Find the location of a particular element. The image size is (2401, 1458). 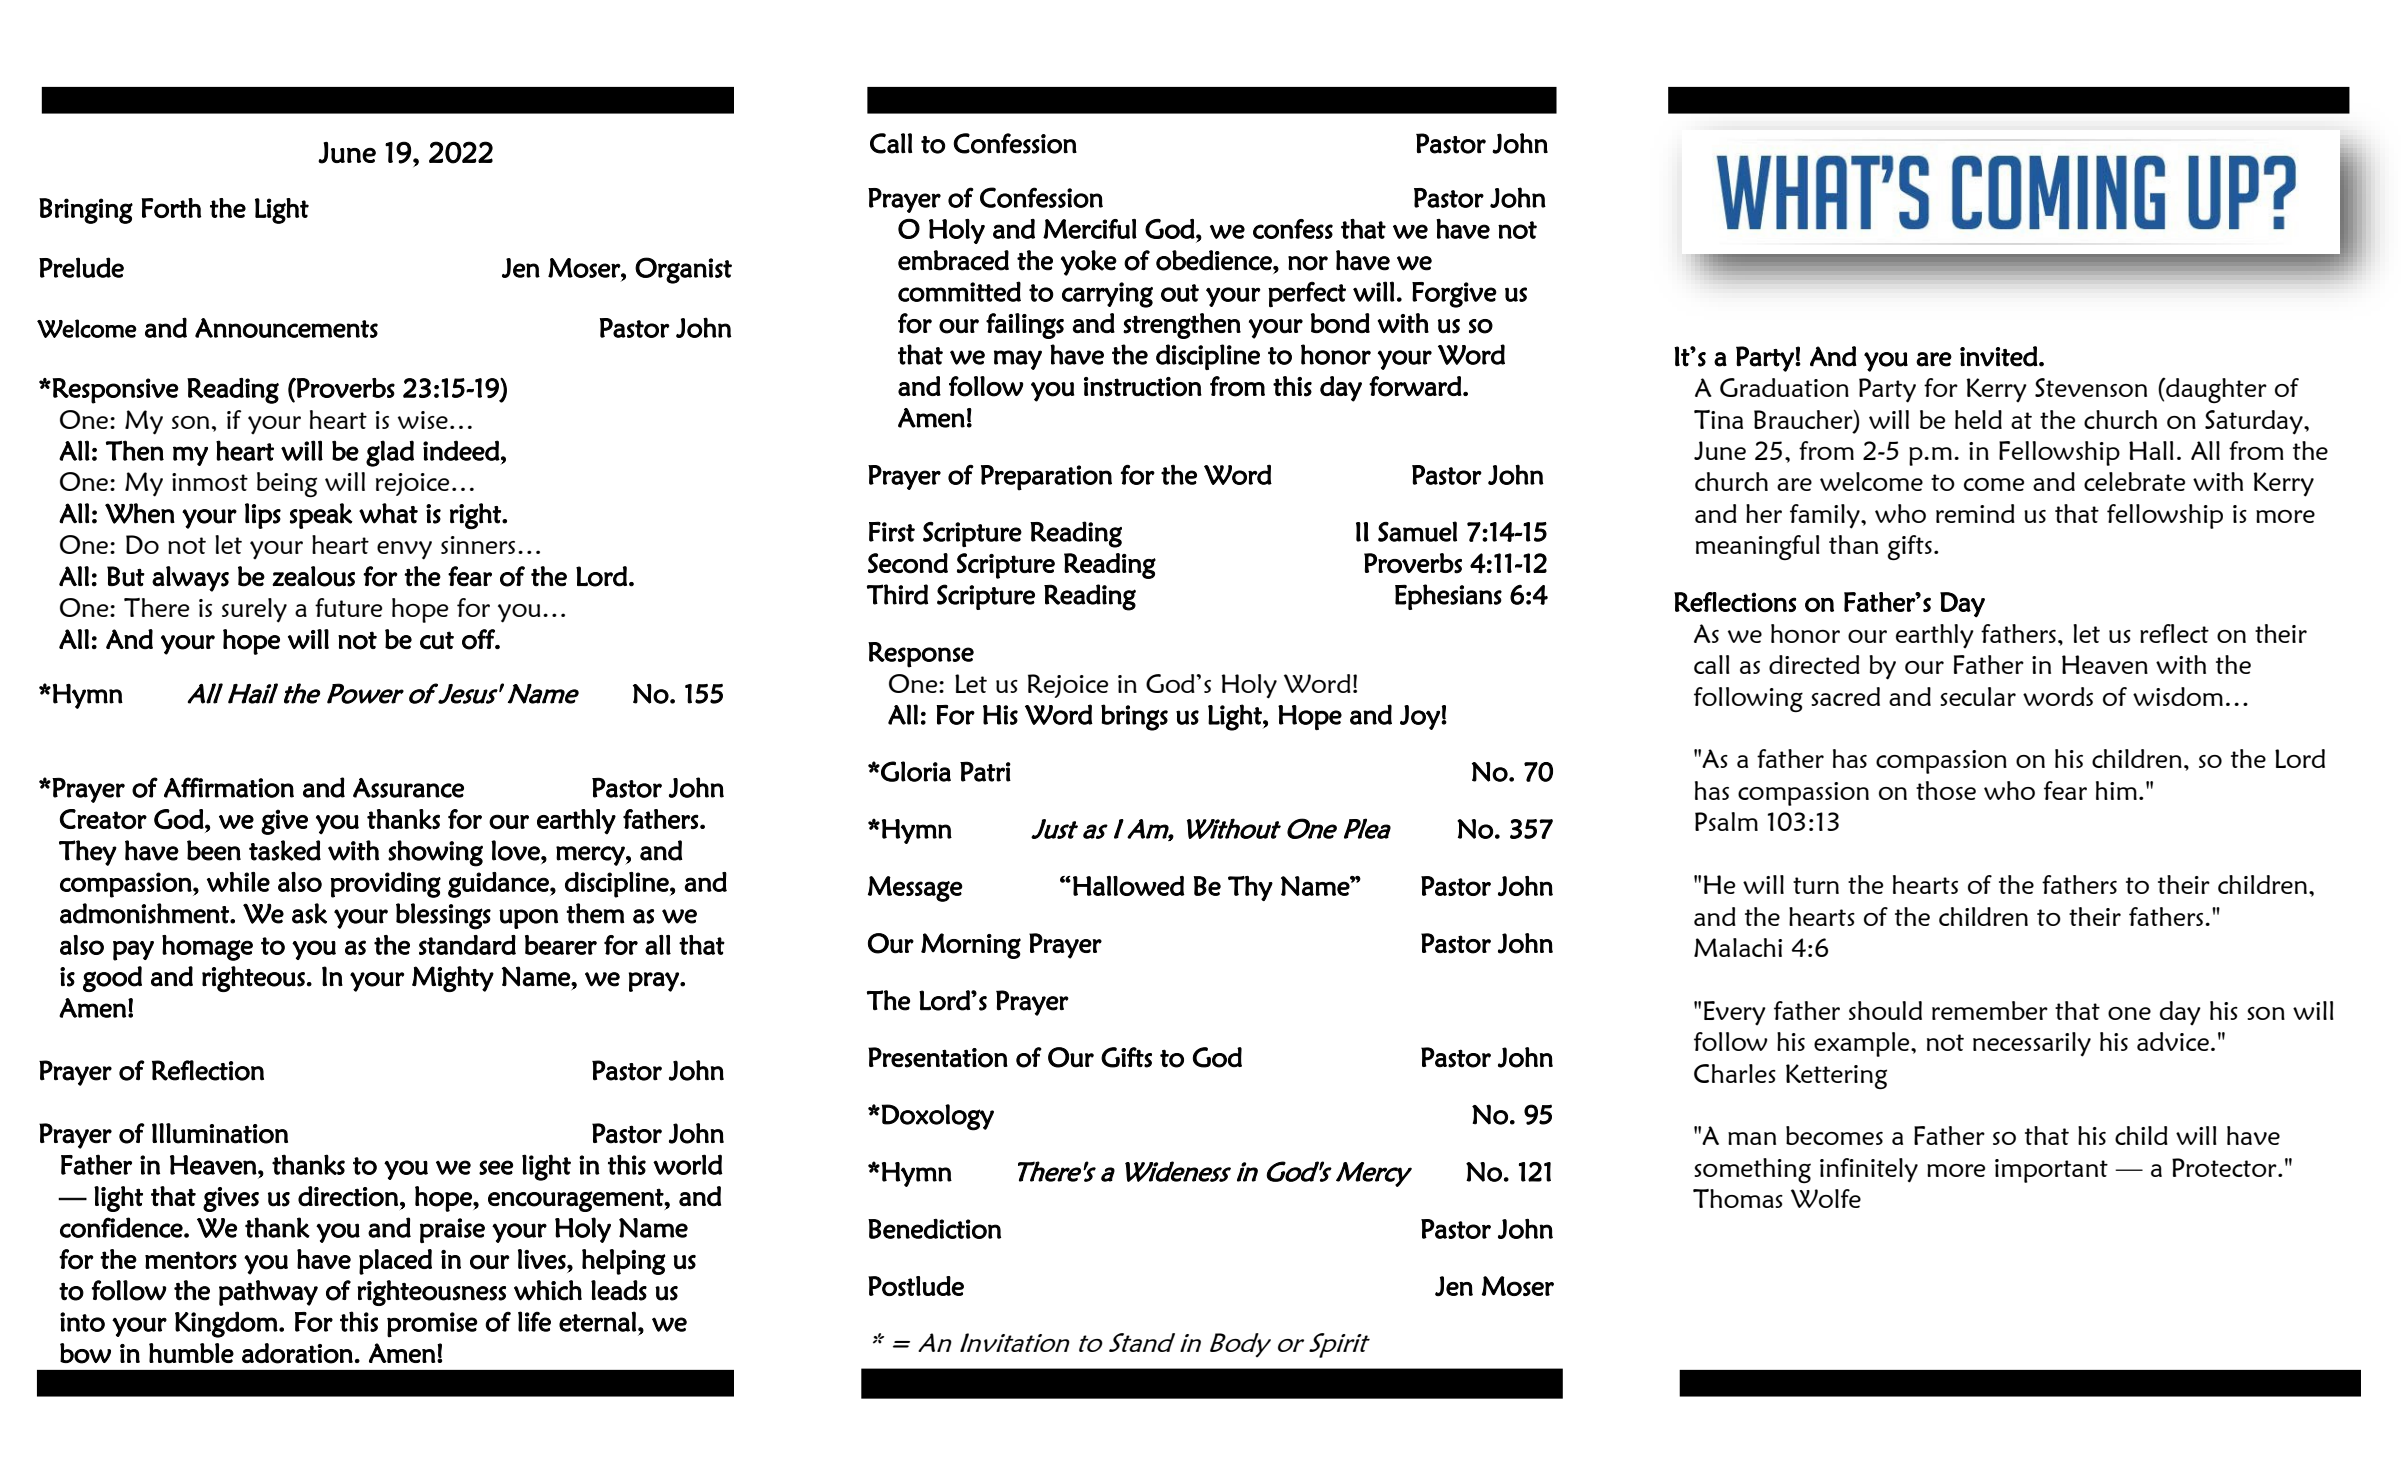

Morning is located at coordinates (971, 946).
